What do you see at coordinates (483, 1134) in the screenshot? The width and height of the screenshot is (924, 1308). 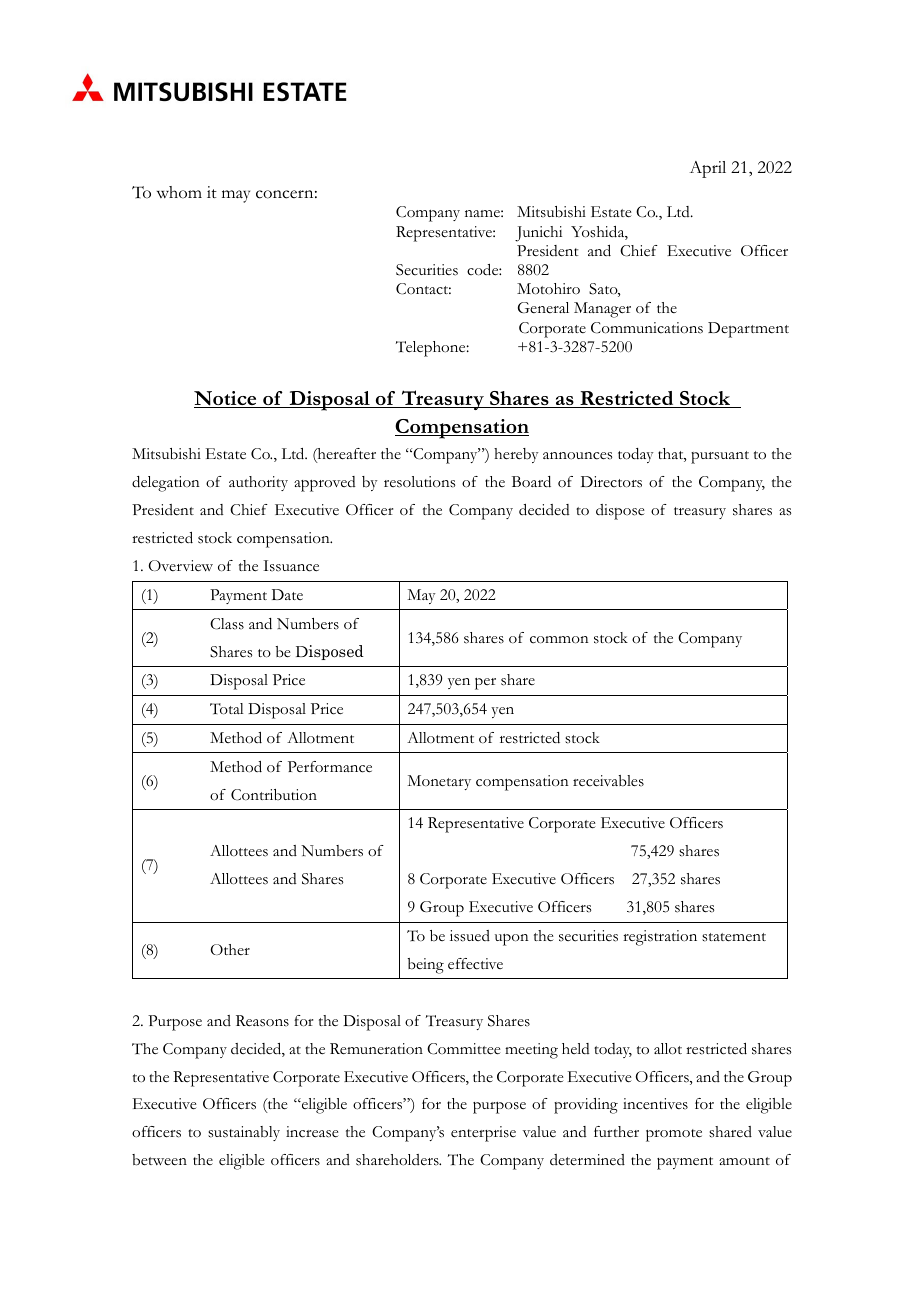 I see `enterprise` at bounding box center [483, 1134].
